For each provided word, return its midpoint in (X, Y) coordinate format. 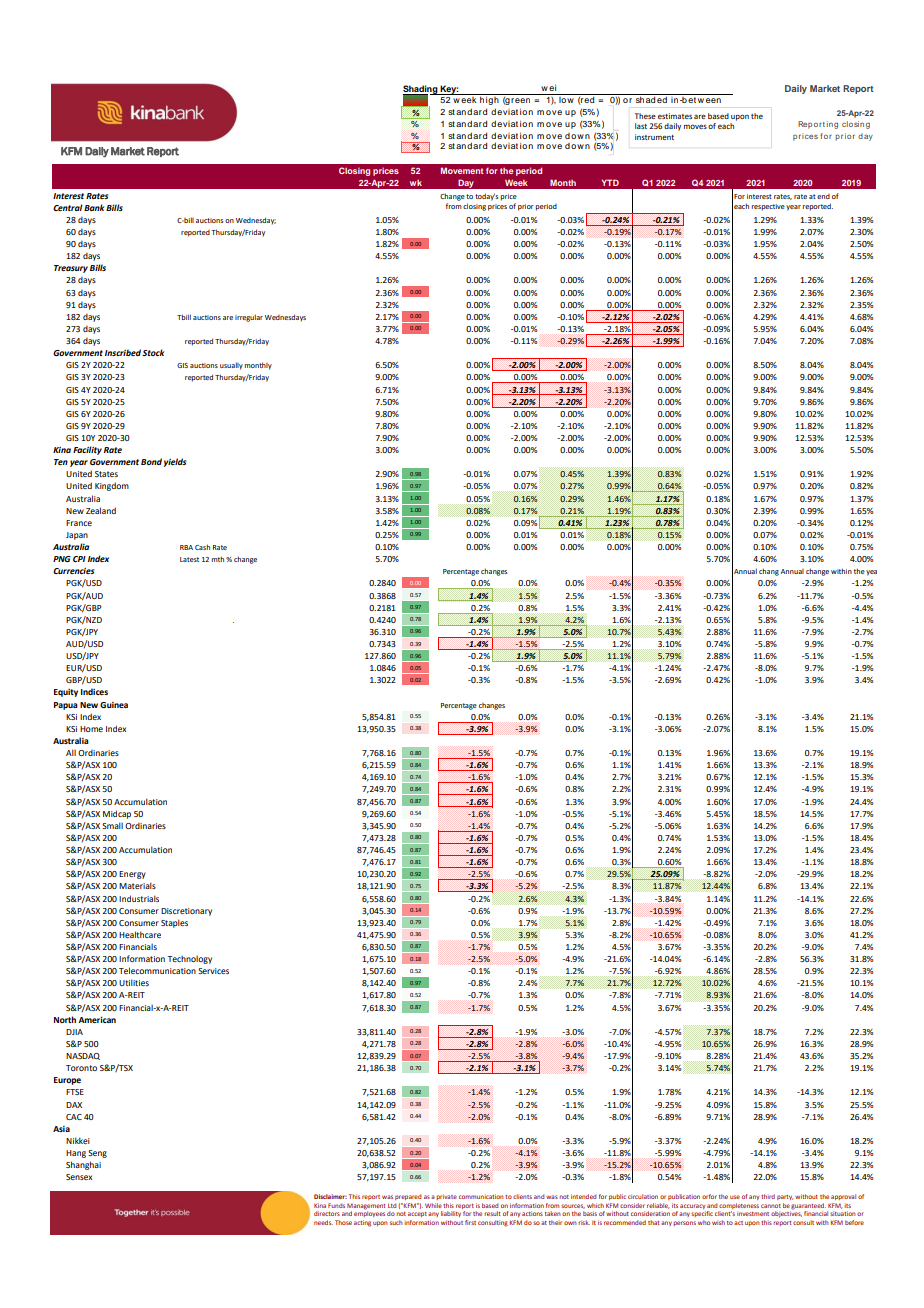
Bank (94, 207)
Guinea (114, 705)
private (446, 1197)
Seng (97, 1154)
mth (218, 559)
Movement (462, 170)
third (768, 1196)
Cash (202, 547)
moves (695, 126)
